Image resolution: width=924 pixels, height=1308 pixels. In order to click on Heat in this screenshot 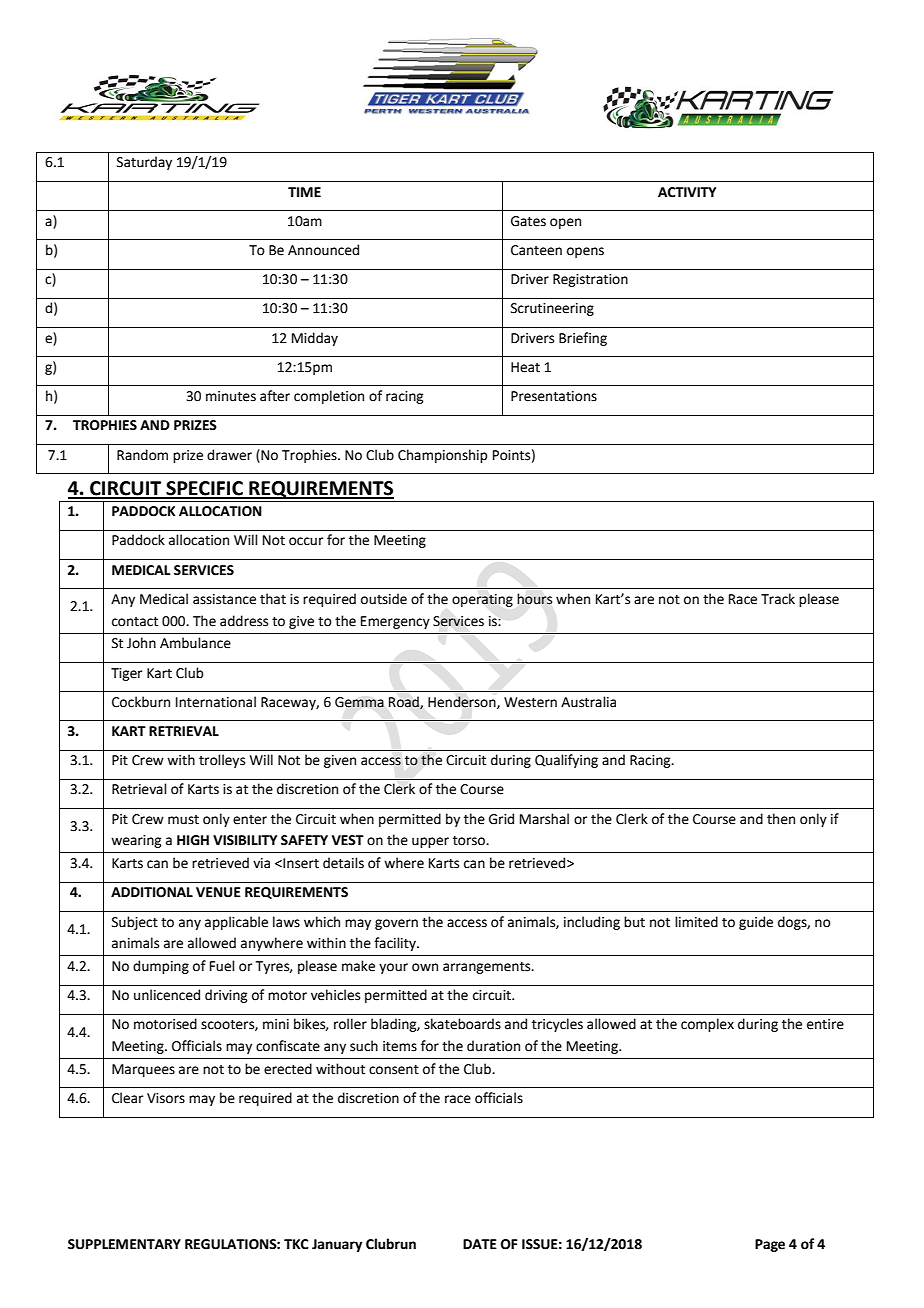, I will do `click(525, 367)`.
